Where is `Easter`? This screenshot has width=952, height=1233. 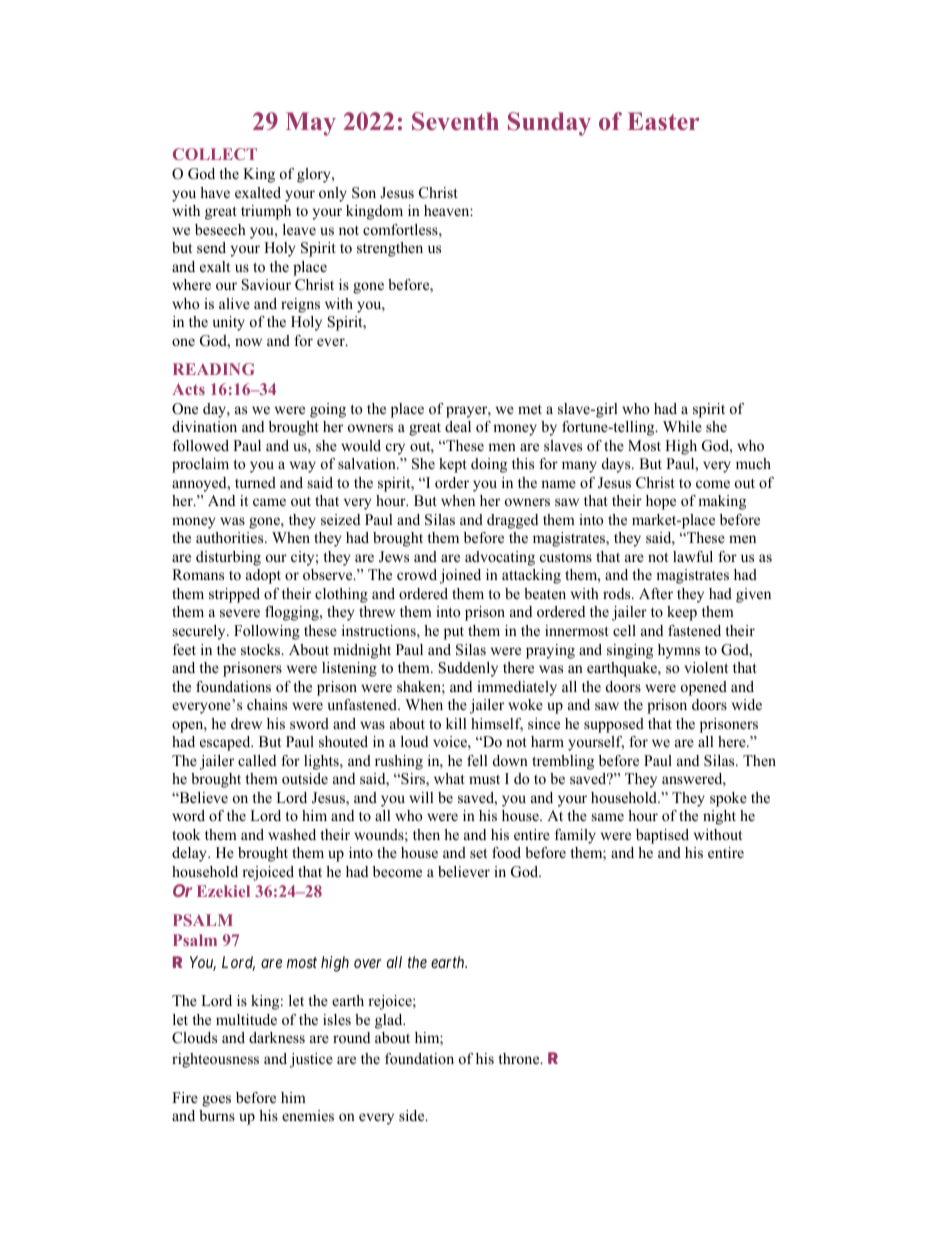 Easter is located at coordinates (663, 121).
